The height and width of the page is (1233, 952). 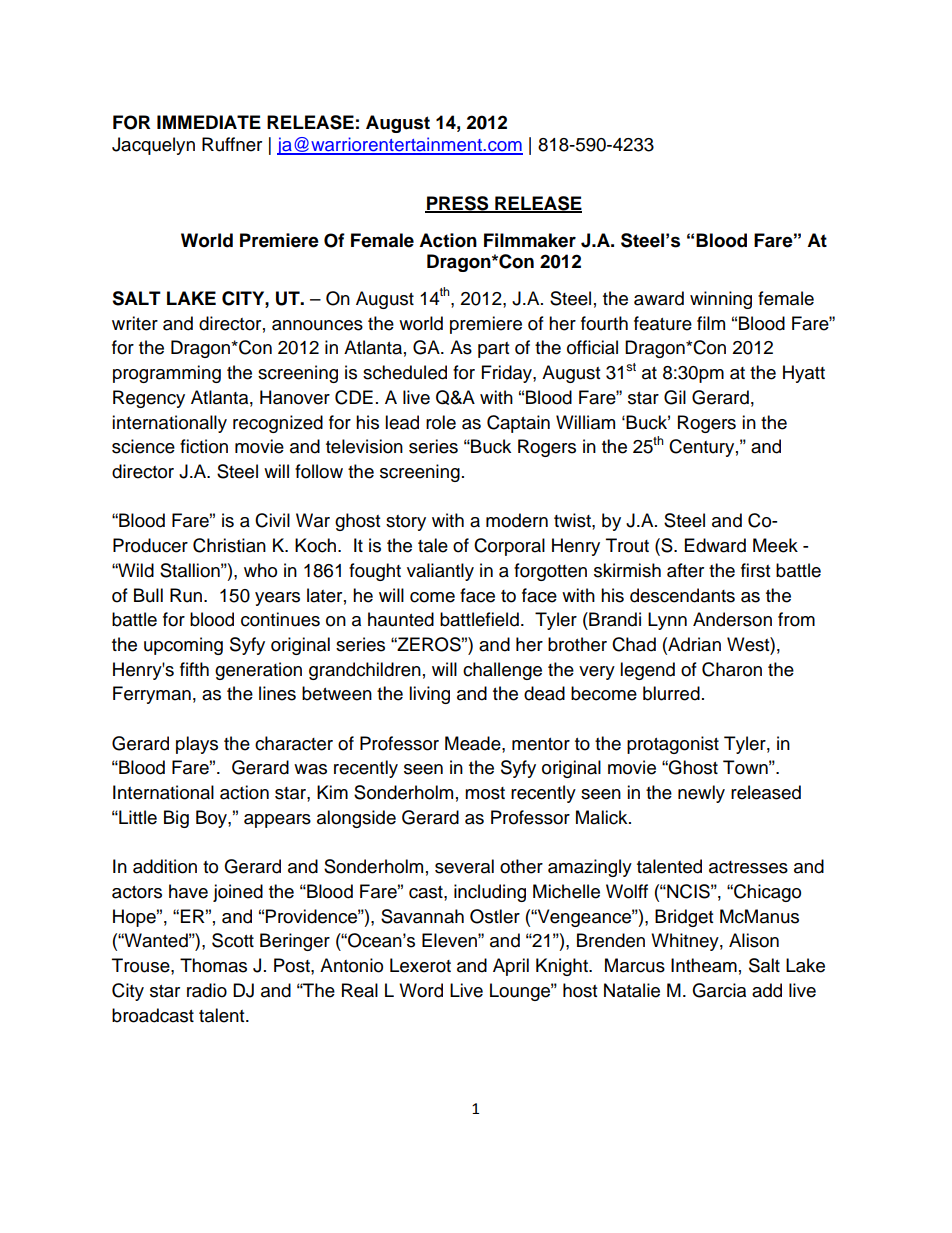 I want to click on protagonist, so click(x=673, y=745).
